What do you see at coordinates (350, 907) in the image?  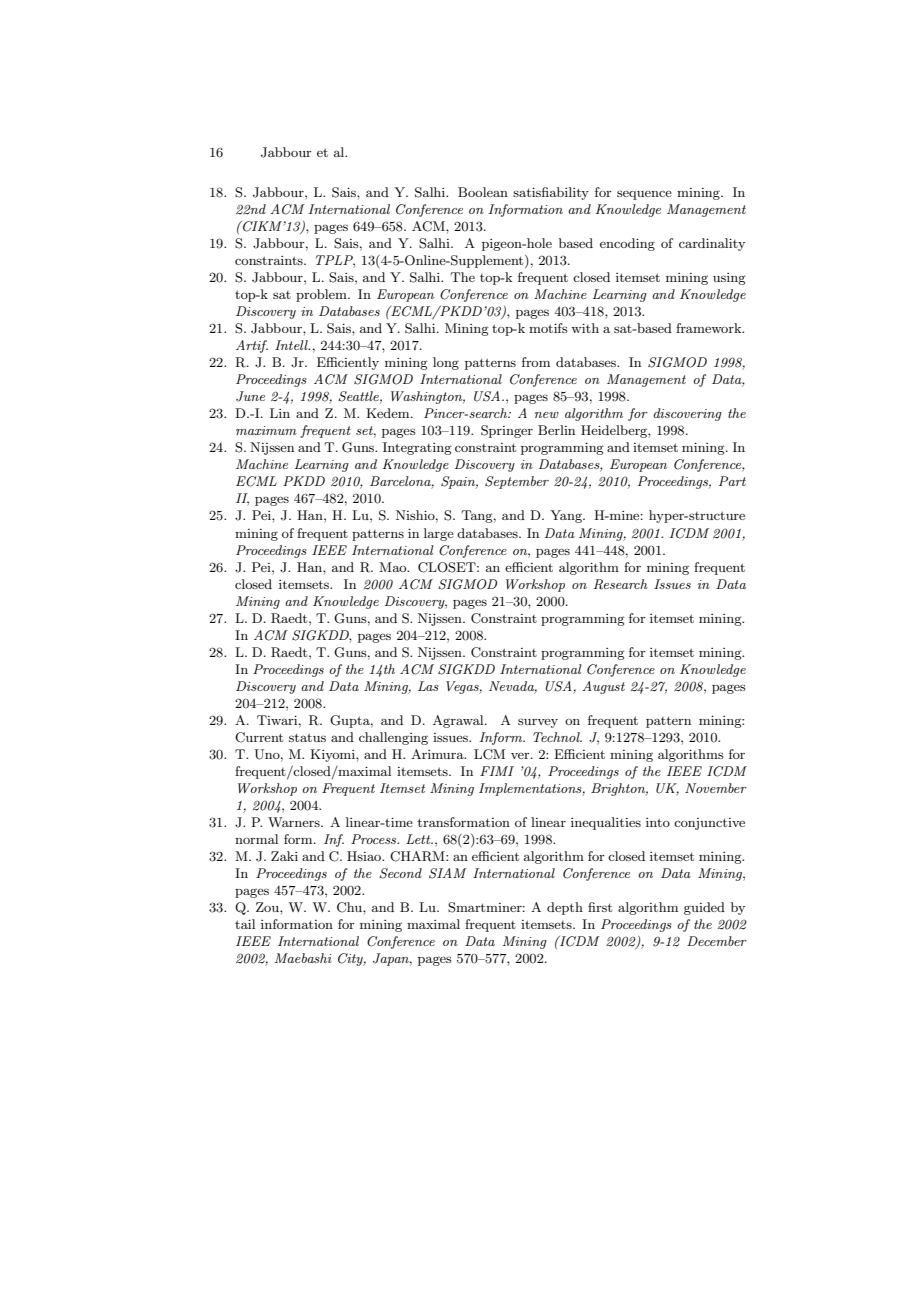 I see `Chu` at bounding box center [350, 907].
